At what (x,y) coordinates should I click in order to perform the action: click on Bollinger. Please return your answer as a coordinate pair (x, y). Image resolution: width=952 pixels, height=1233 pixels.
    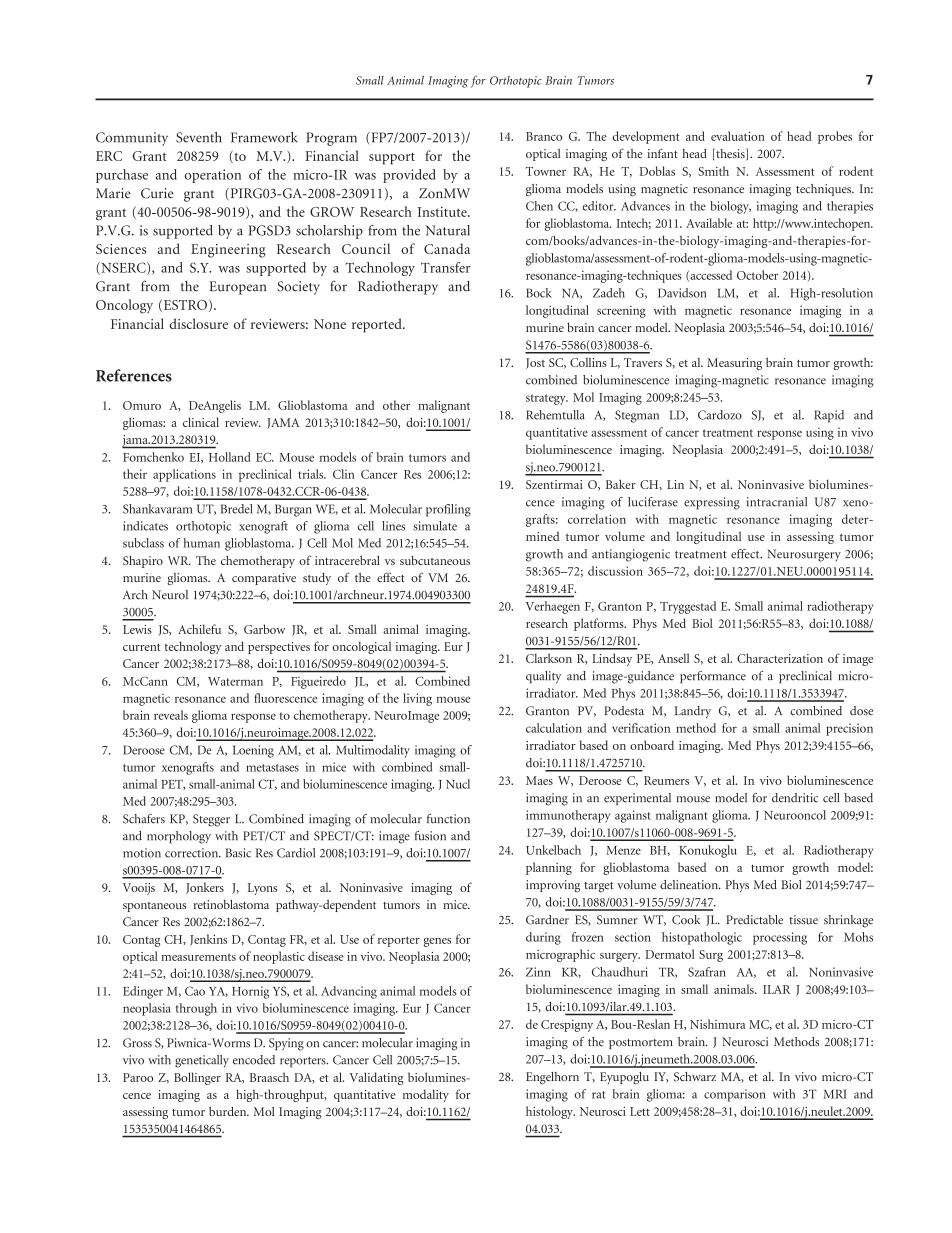
    Looking at the image, I should click on (197, 1078).
